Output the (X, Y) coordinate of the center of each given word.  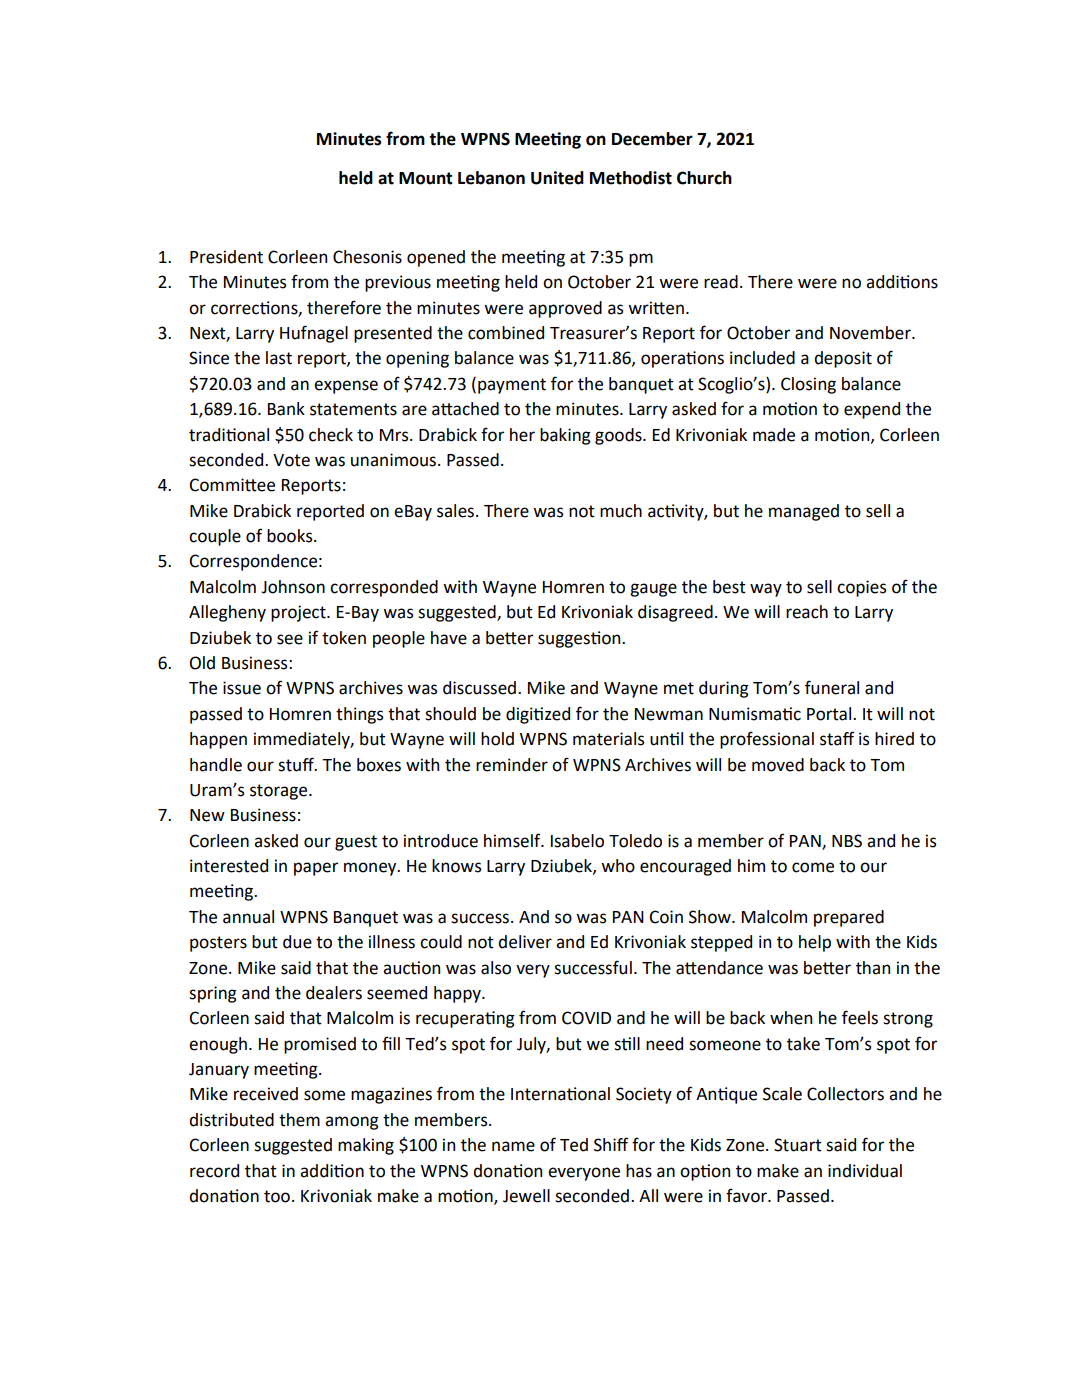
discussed (479, 688)
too (277, 1196)
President (226, 257)
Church (704, 178)
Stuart (798, 1145)
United (557, 178)
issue (242, 688)
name (513, 1146)
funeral (832, 687)
